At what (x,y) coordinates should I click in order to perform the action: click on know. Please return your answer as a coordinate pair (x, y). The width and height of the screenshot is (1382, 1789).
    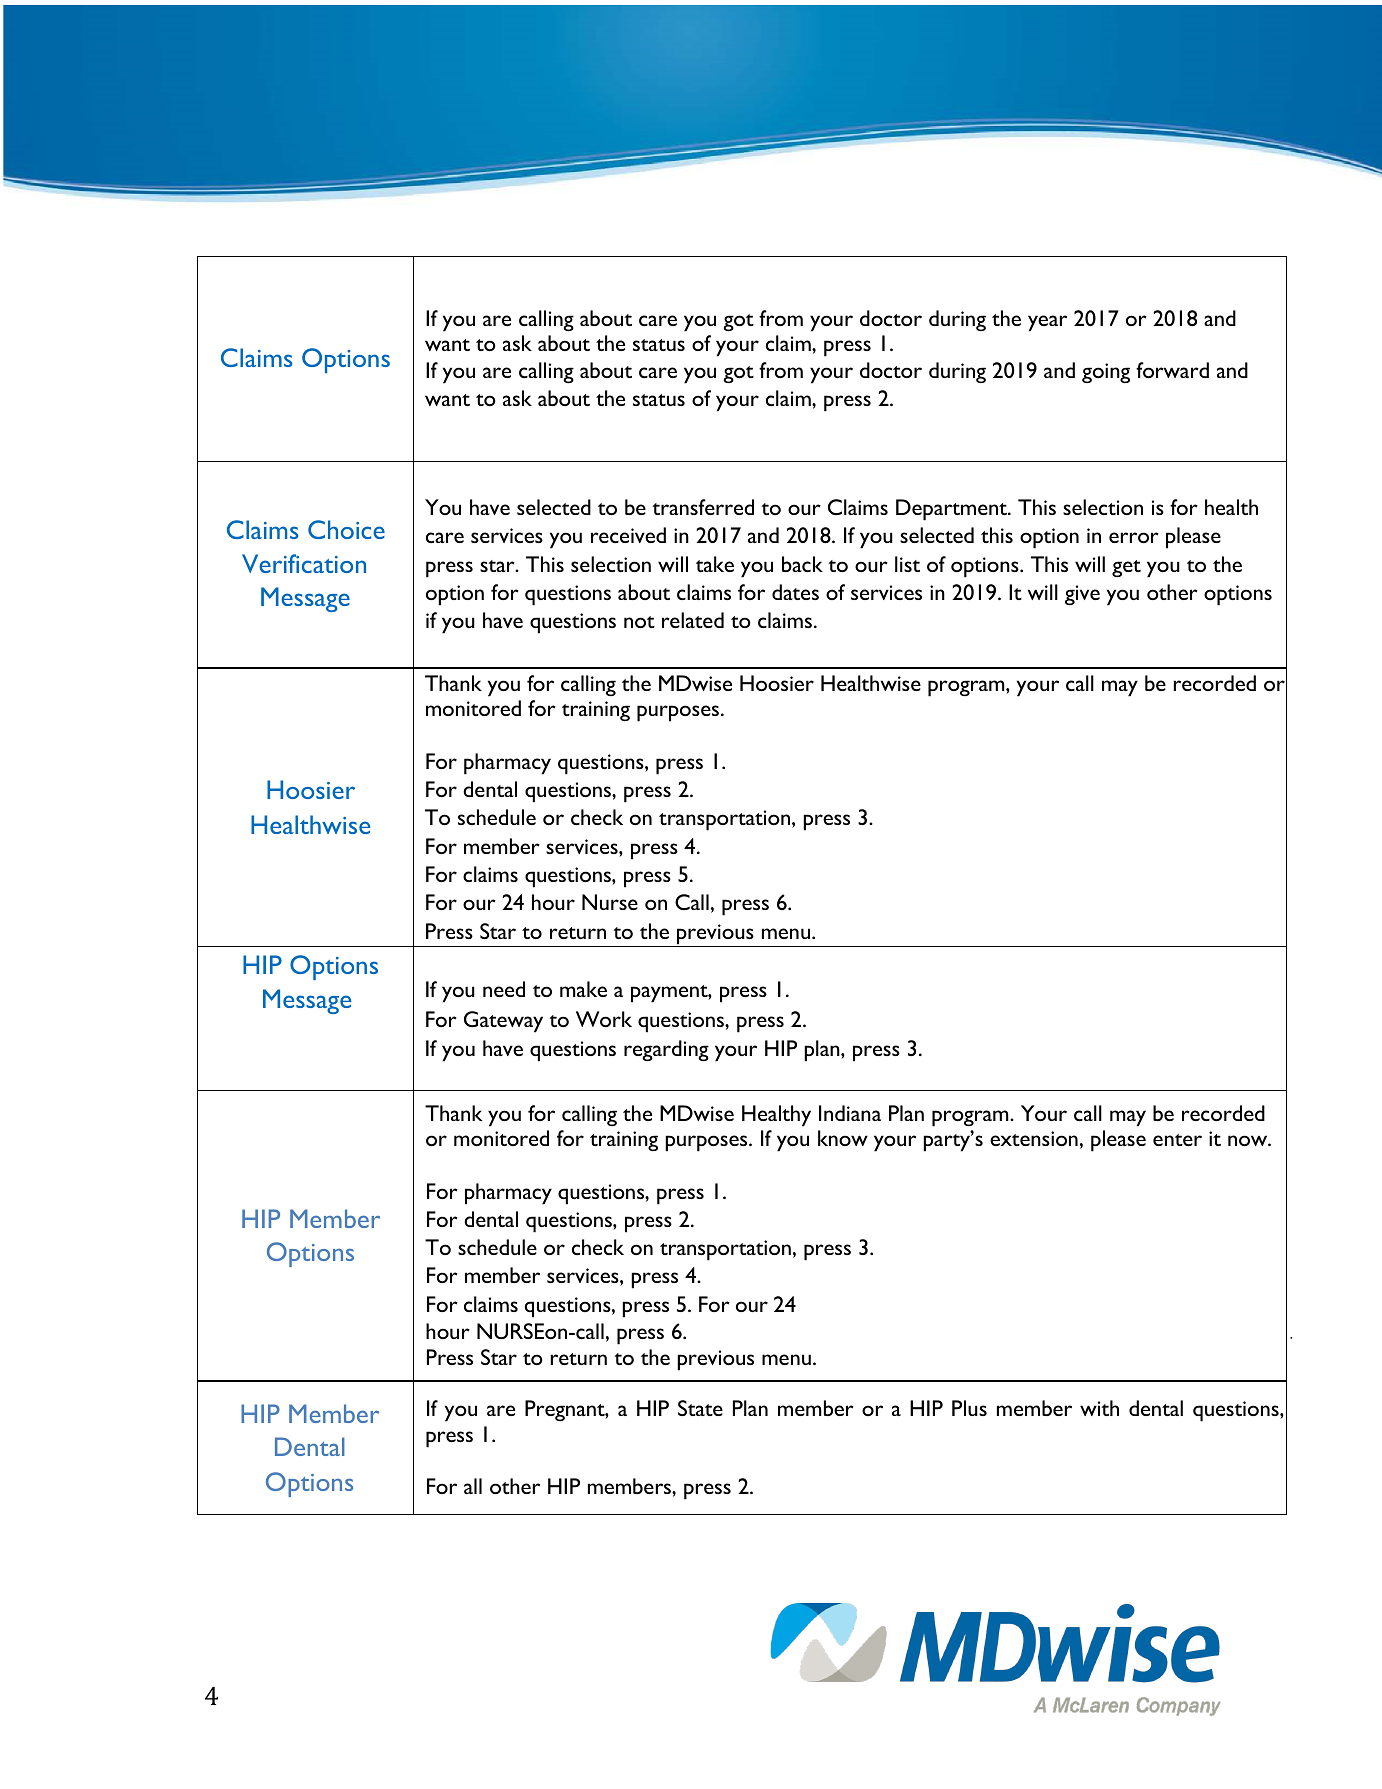
    Looking at the image, I should click on (843, 1138).
